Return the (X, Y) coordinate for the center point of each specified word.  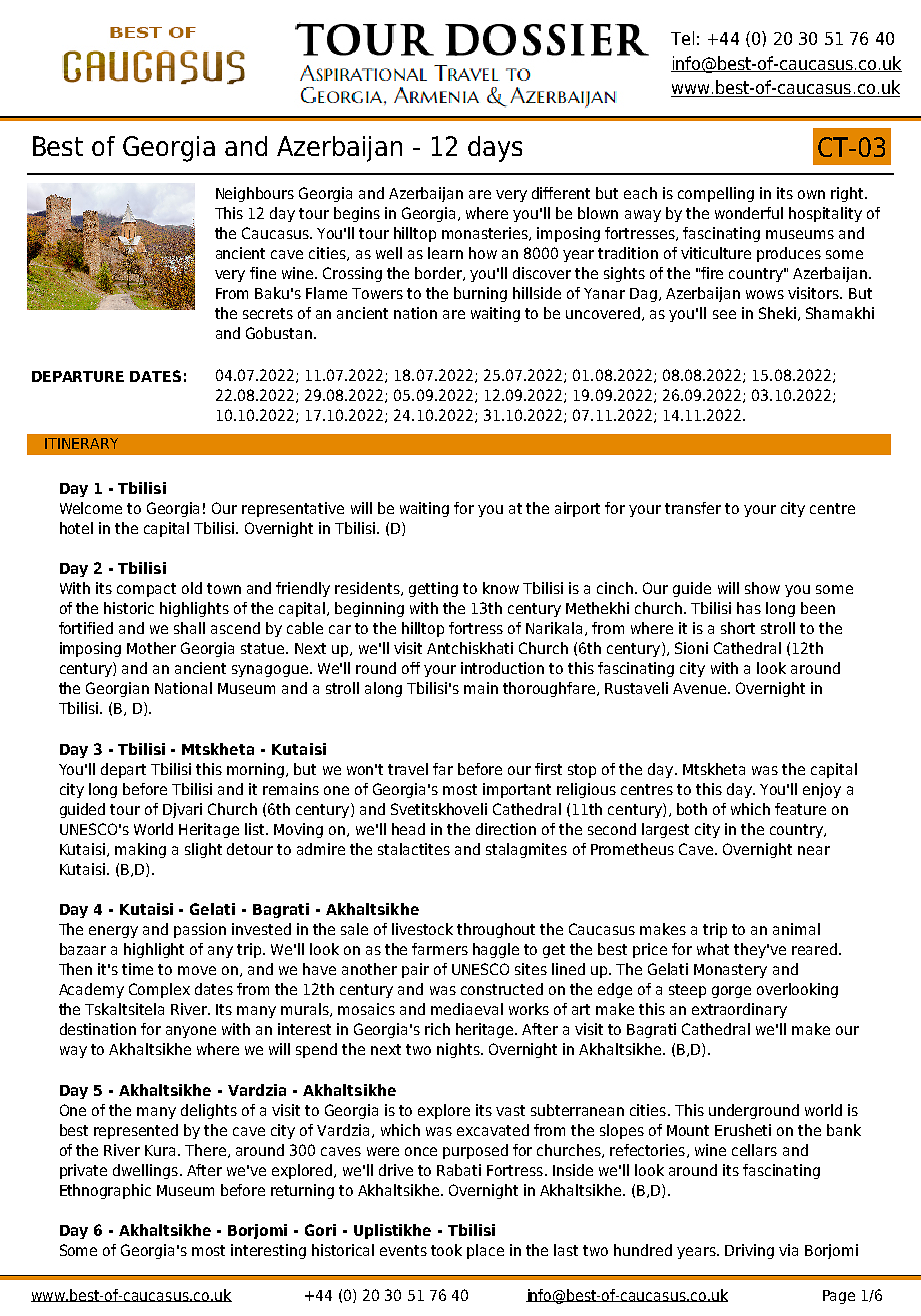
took (446, 1250)
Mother (151, 648)
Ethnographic (105, 1191)
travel (408, 769)
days (495, 149)
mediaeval (467, 1009)
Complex (159, 990)
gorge (731, 992)
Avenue (701, 688)
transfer (693, 508)
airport (577, 509)
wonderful (749, 213)
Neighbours (255, 194)
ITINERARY (81, 443)
